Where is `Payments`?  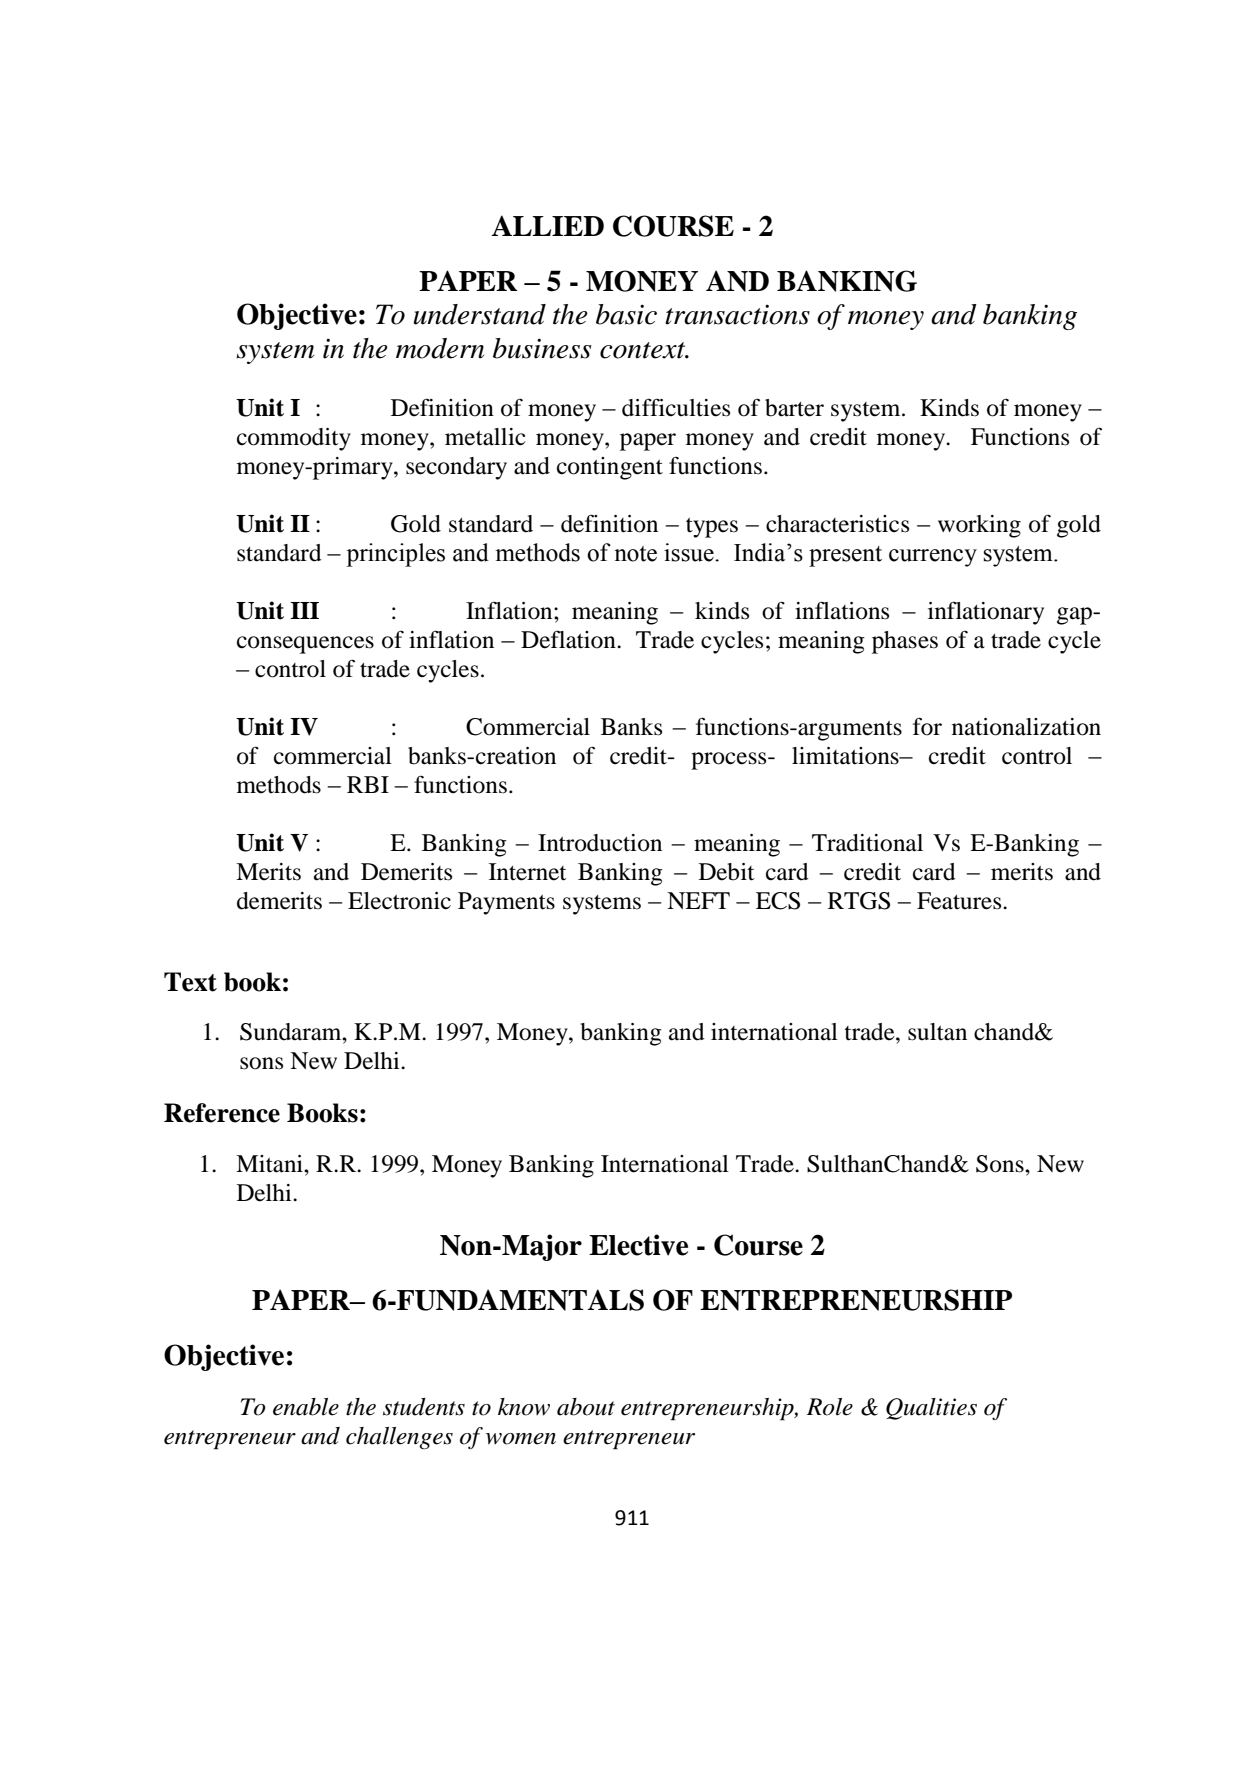
Payments is located at coordinates (506, 903).
